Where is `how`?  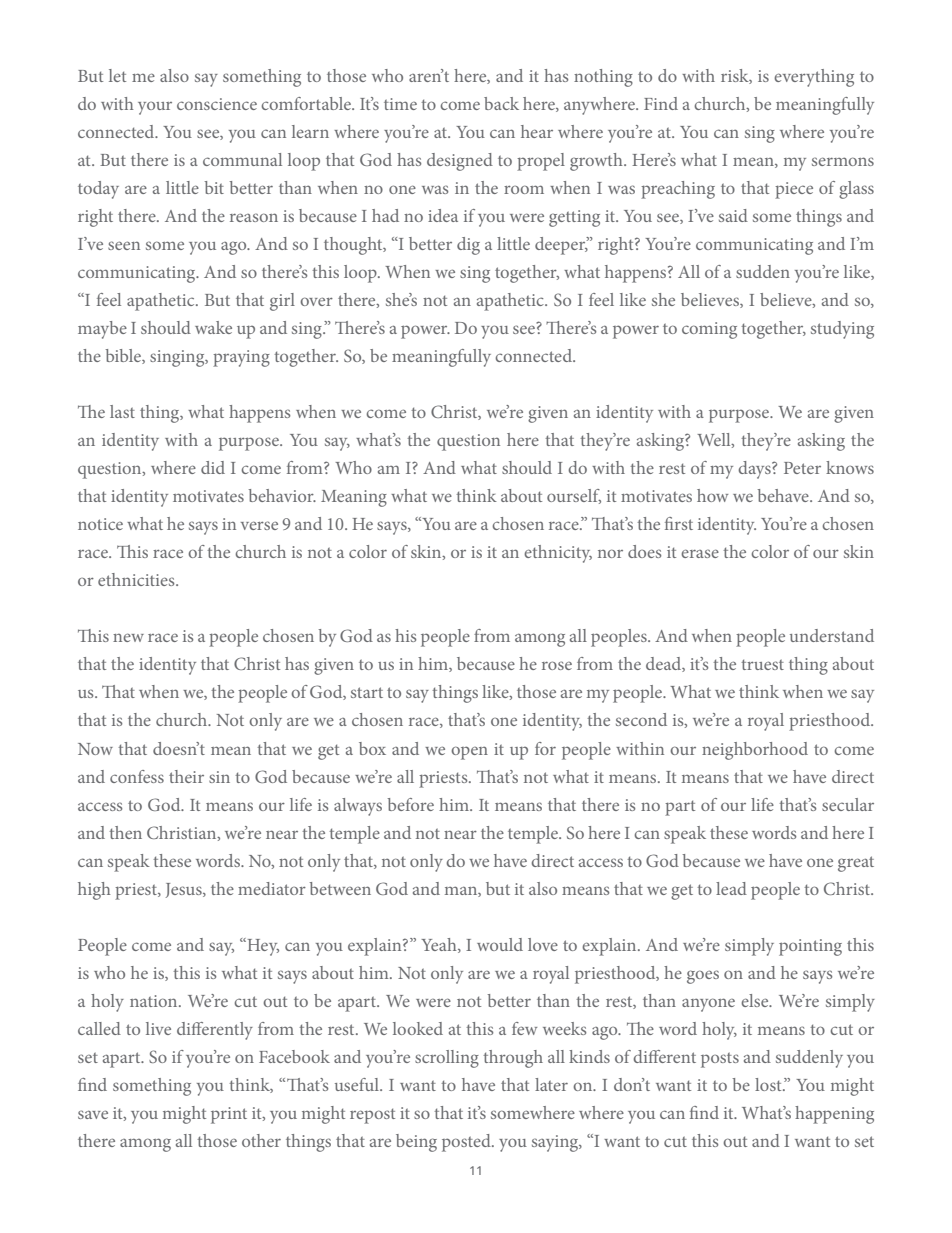 how is located at coordinates (712, 495).
